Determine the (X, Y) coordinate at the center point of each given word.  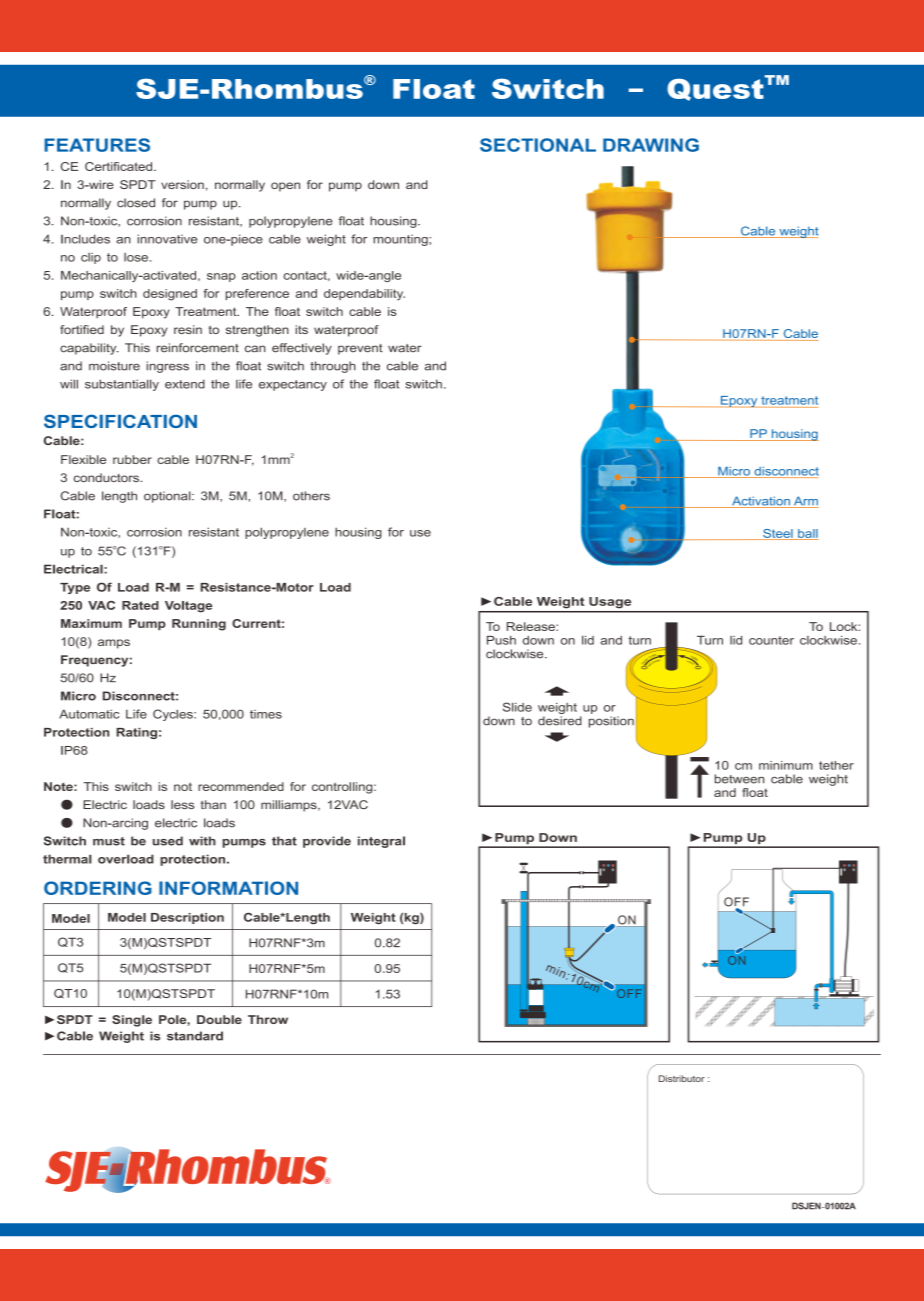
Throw (268, 1019)
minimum (786, 765)
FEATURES (97, 145)
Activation (761, 502)
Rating (136, 733)
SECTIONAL (538, 145)
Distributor (682, 1078)
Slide (517, 707)
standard (195, 1036)
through (333, 367)
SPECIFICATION (120, 421)
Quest (715, 89)
